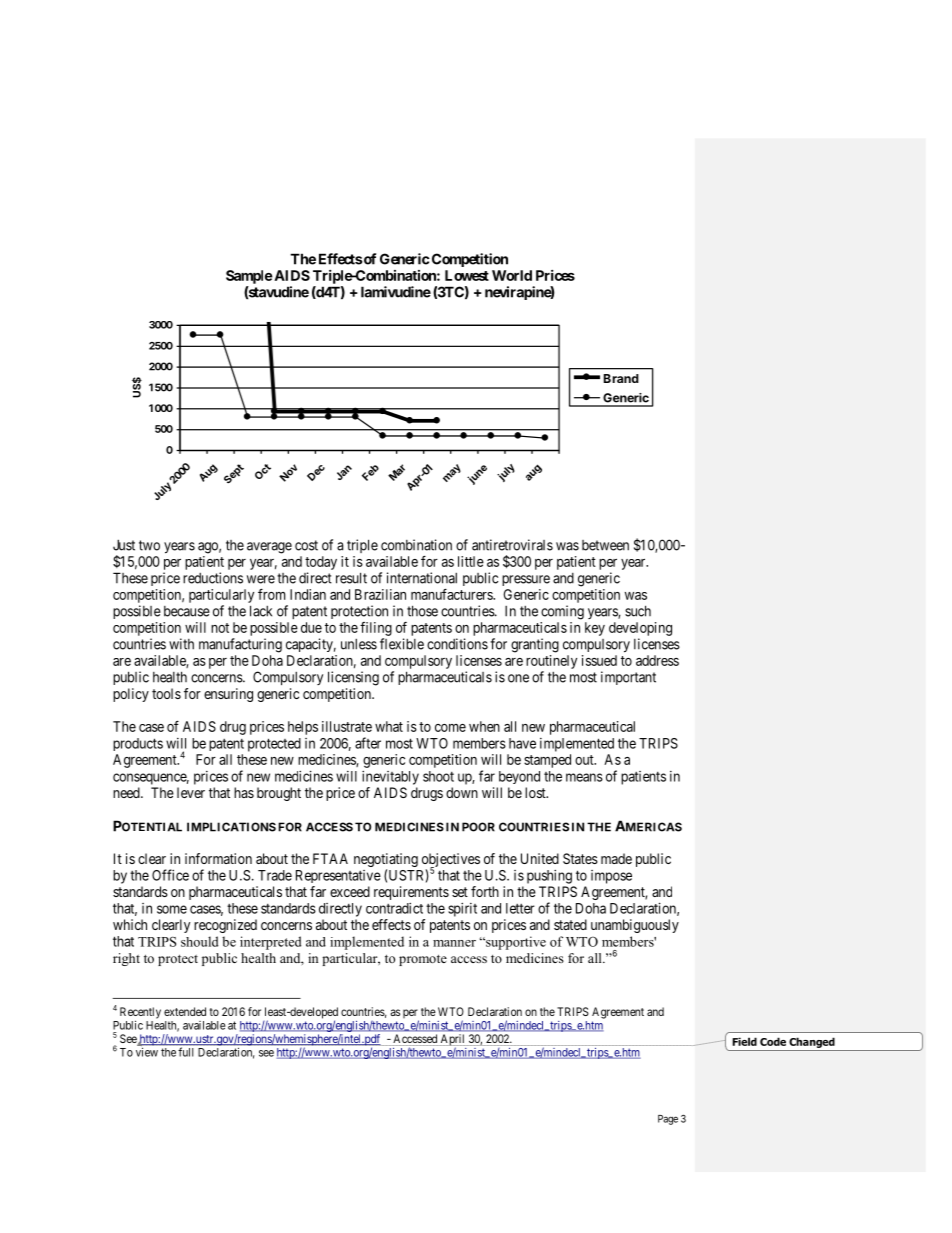  I want to click on Sample, so click(249, 277).
